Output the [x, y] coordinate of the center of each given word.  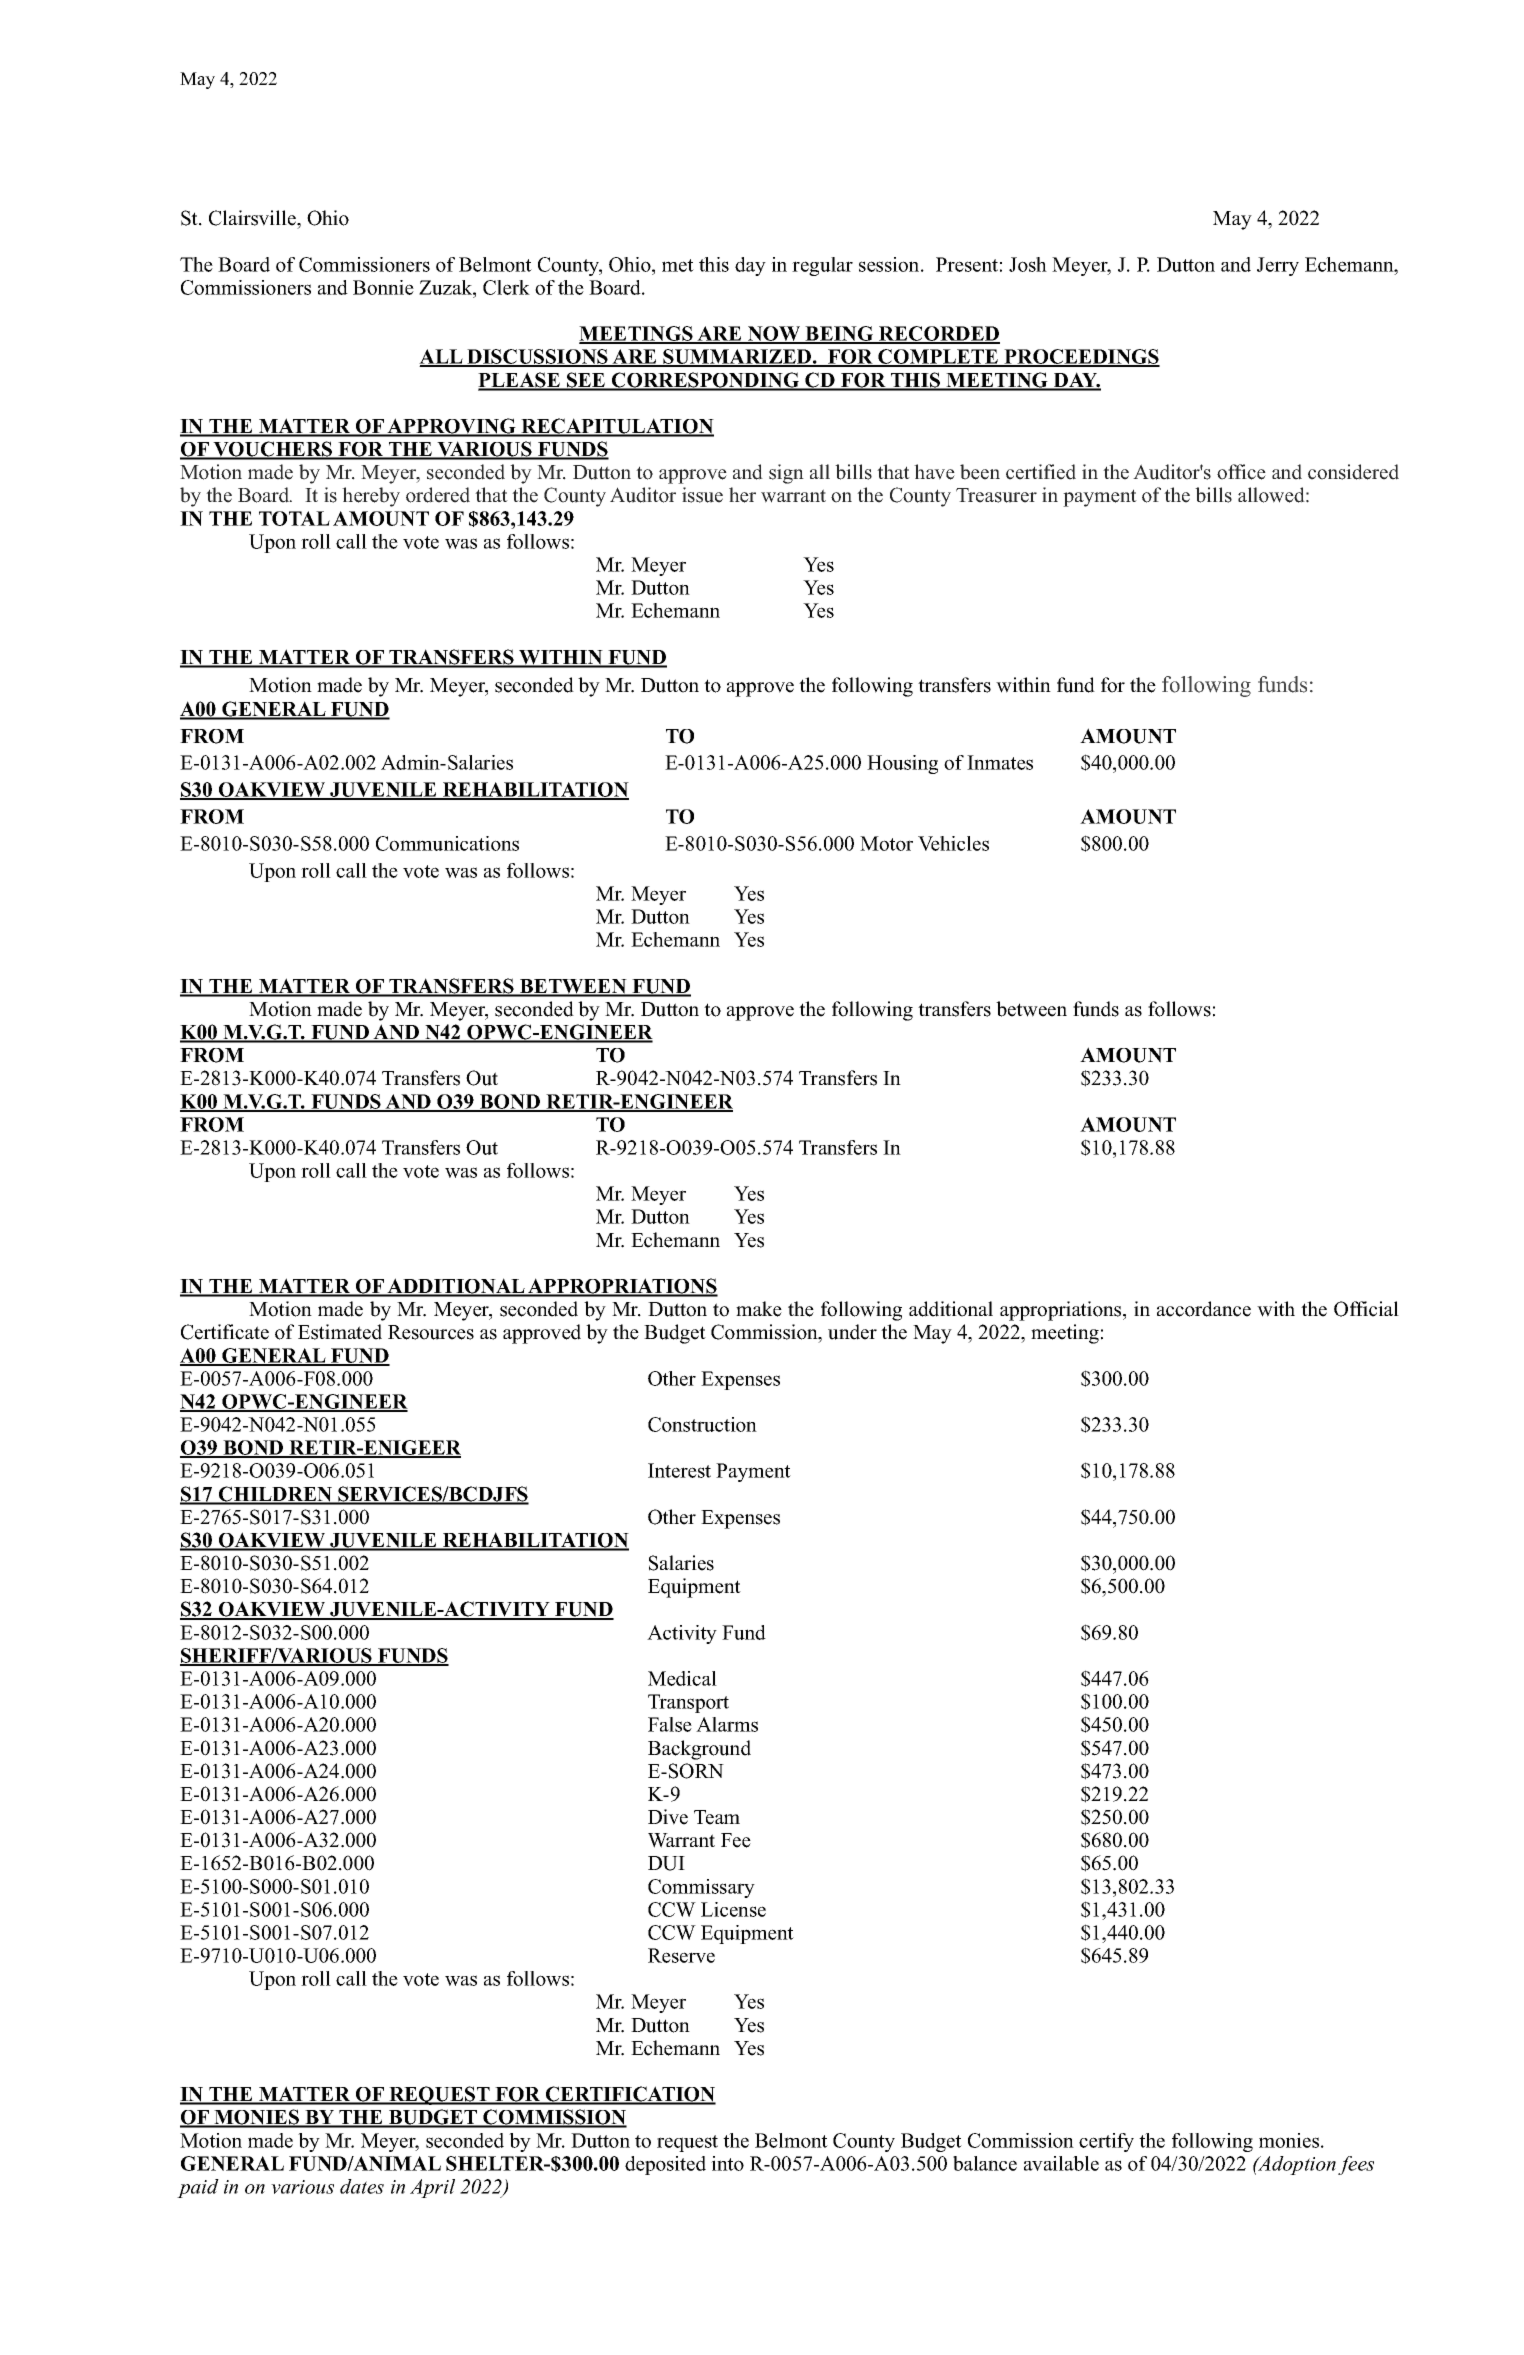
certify [1106, 2142]
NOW [774, 335]
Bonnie [383, 287]
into [727, 2163]
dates [362, 2186]
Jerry [1278, 266]
